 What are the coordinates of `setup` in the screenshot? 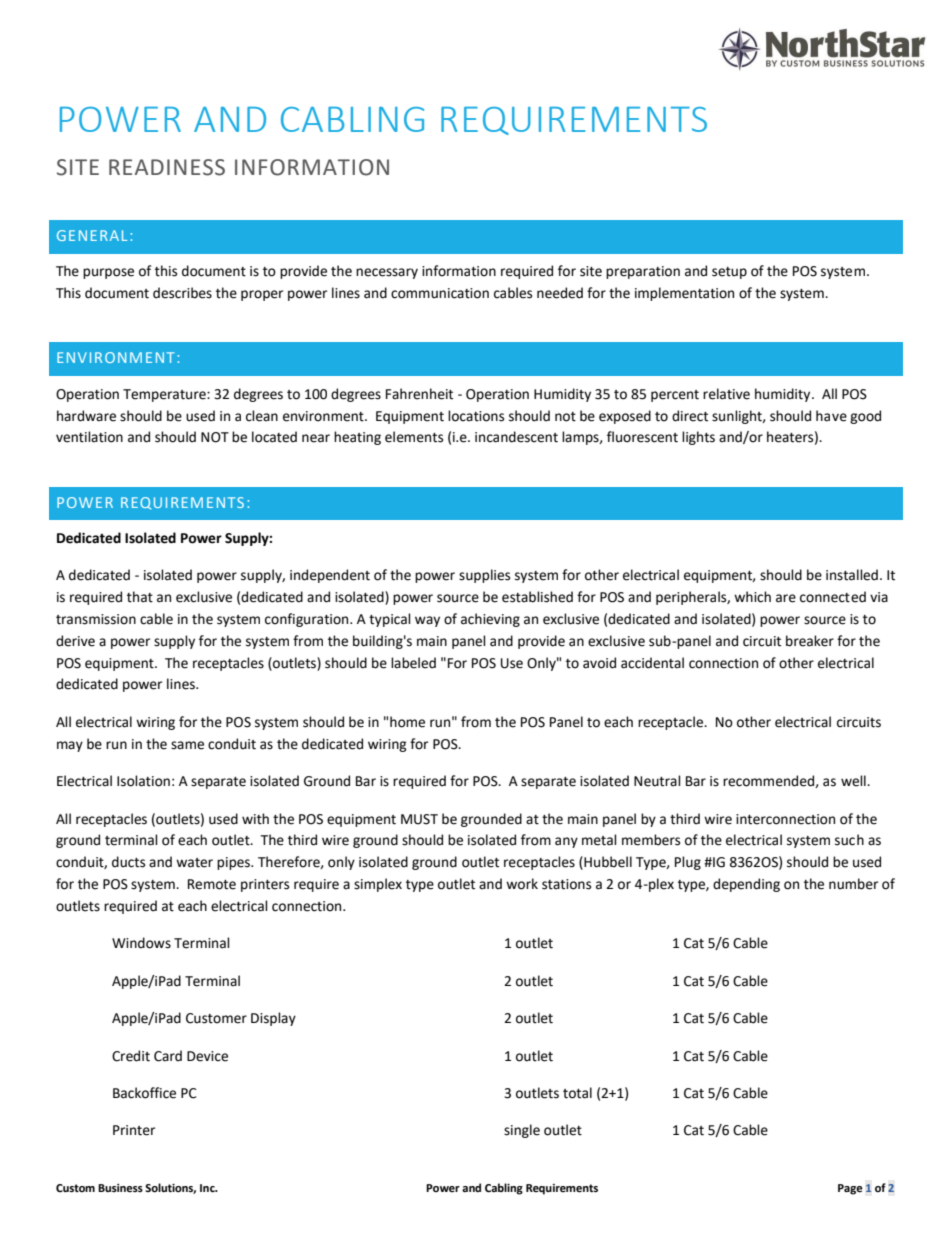 It's located at (729, 273).
